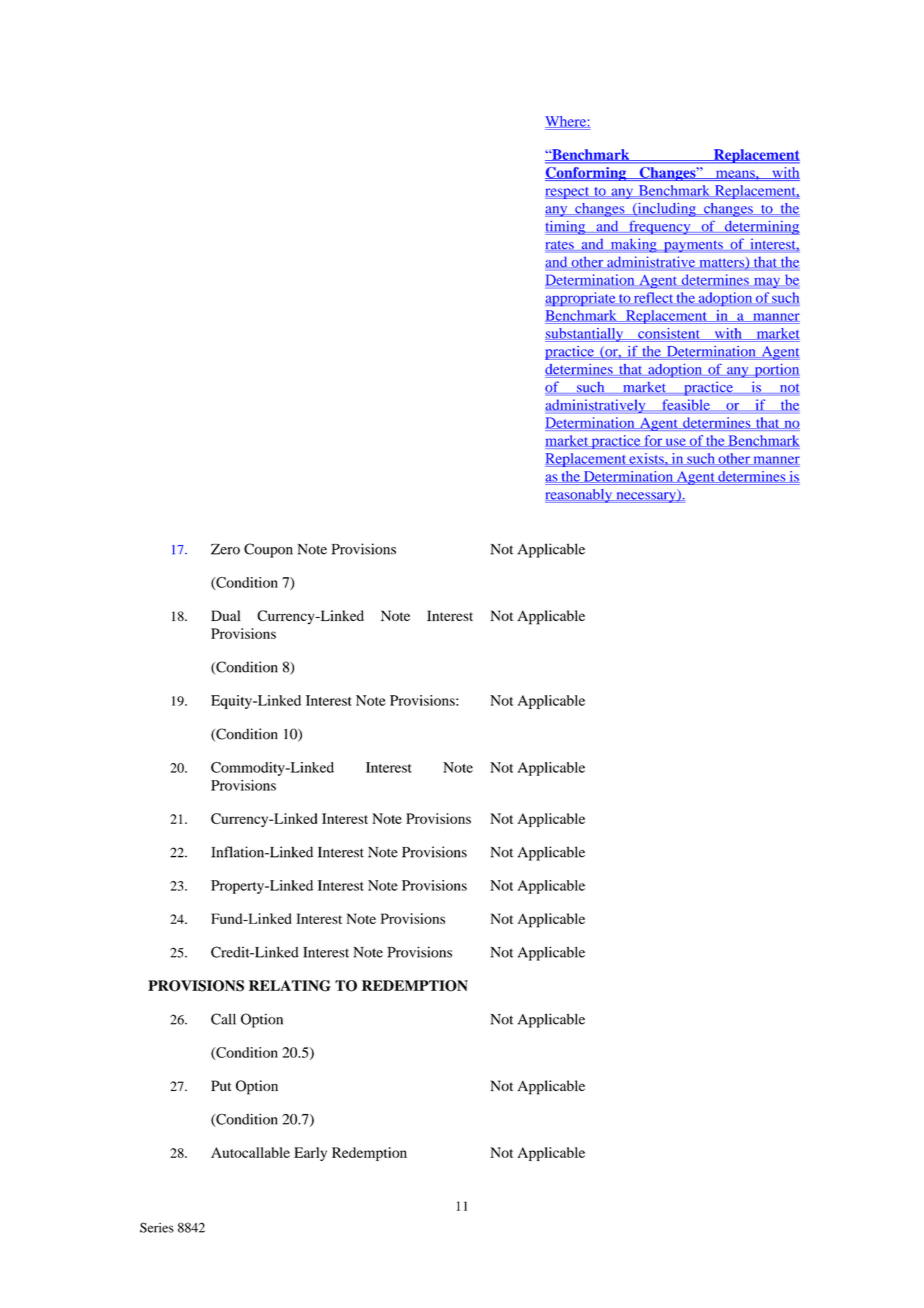 The height and width of the document is (1308, 924). What do you see at coordinates (693, 246) in the document?
I see `payments` at bounding box center [693, 246].
